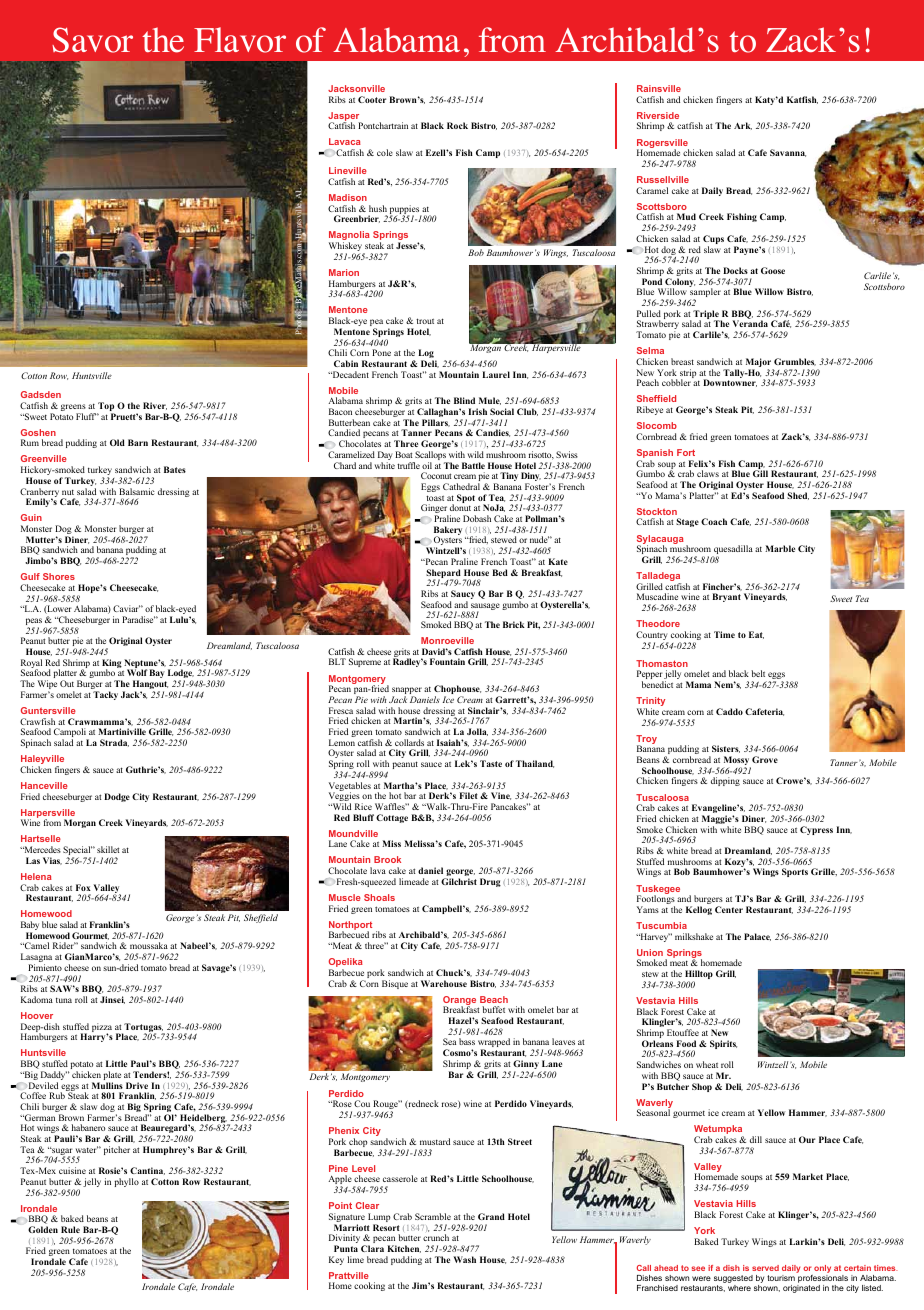 The image size is (924, 1310). I want to click on Rule, so click(70, 1229).
